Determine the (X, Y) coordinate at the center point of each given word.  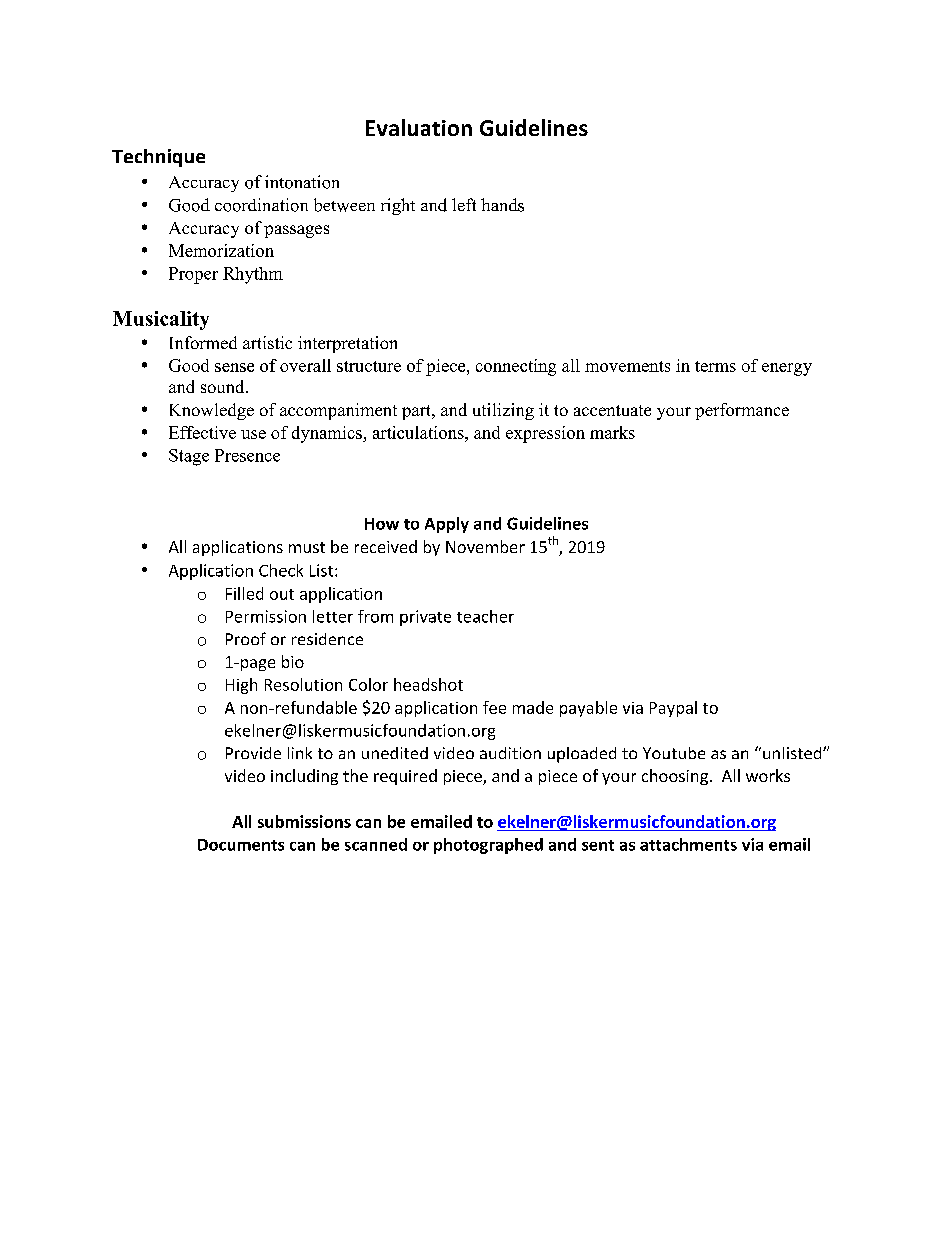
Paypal (673, 709)
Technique (158, 158)
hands (502, 205)
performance (742, 411)
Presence (247, 455)
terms (715, 366)
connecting (516, 367)
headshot (428, 684)
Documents (241, 845)
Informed (203, 342)
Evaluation (419, 127)
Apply (447, 525)
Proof (246, 638)
